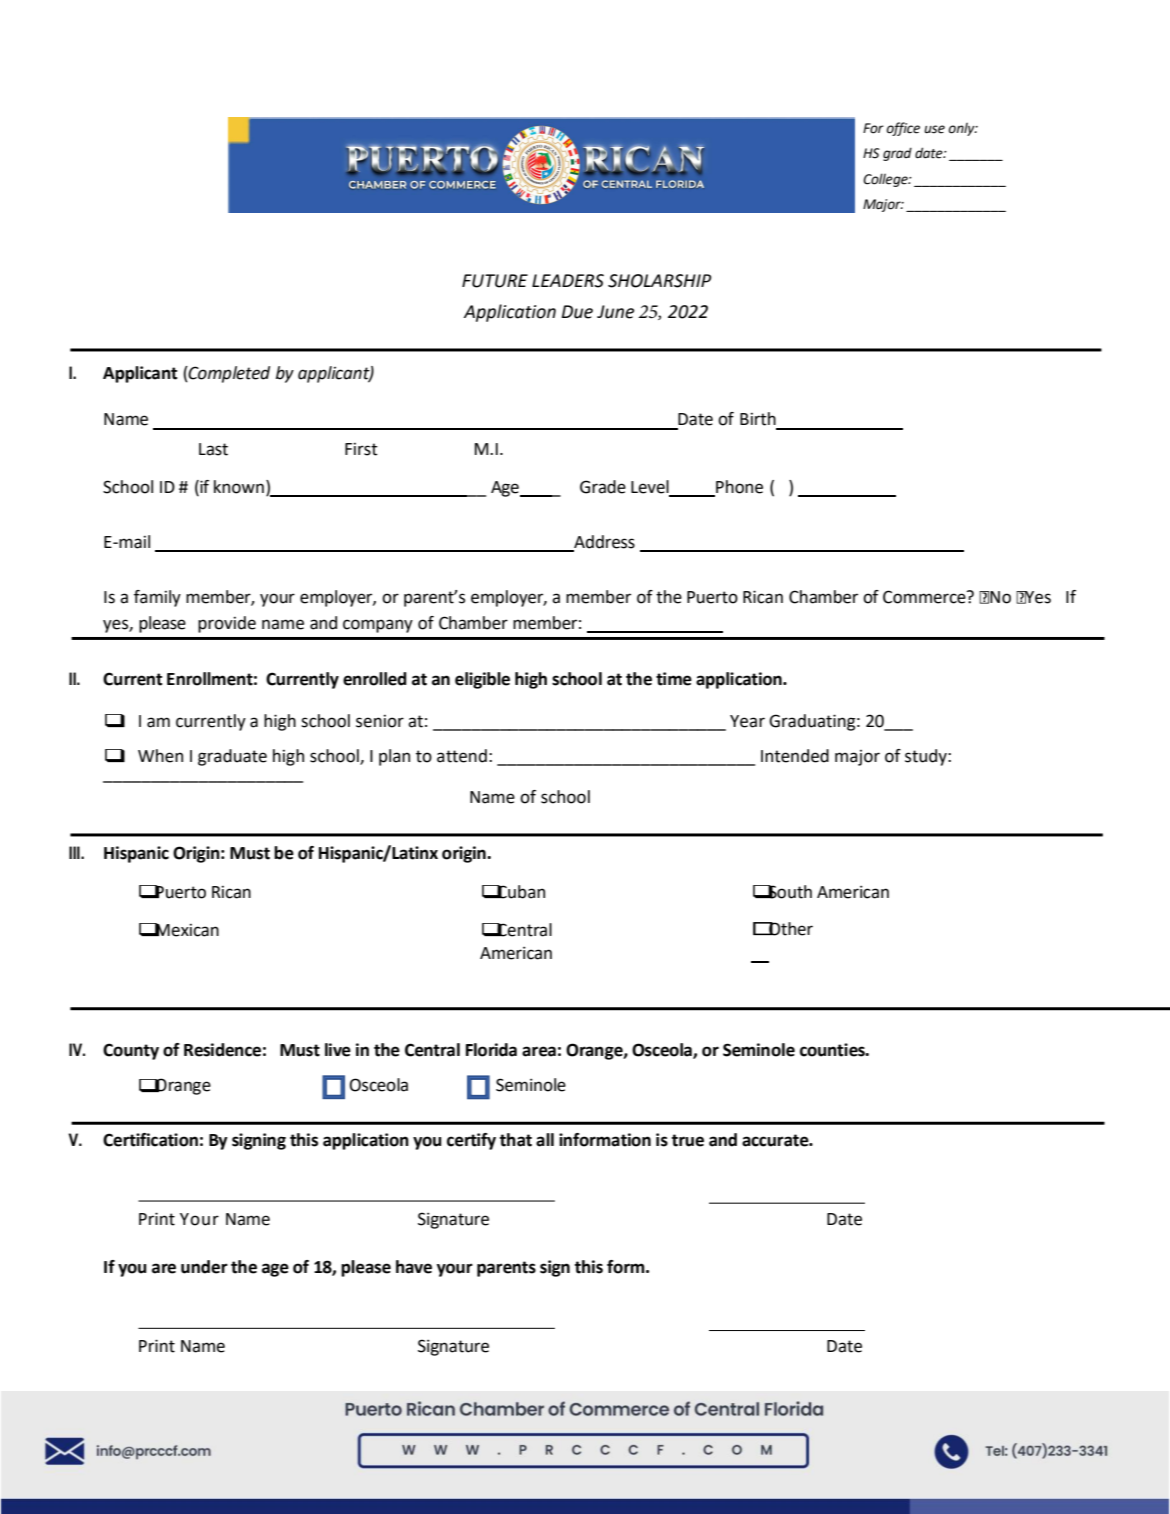 The width and height of the screenshot is (1170, 1514). I want to click on Last, so click(213, 449).
